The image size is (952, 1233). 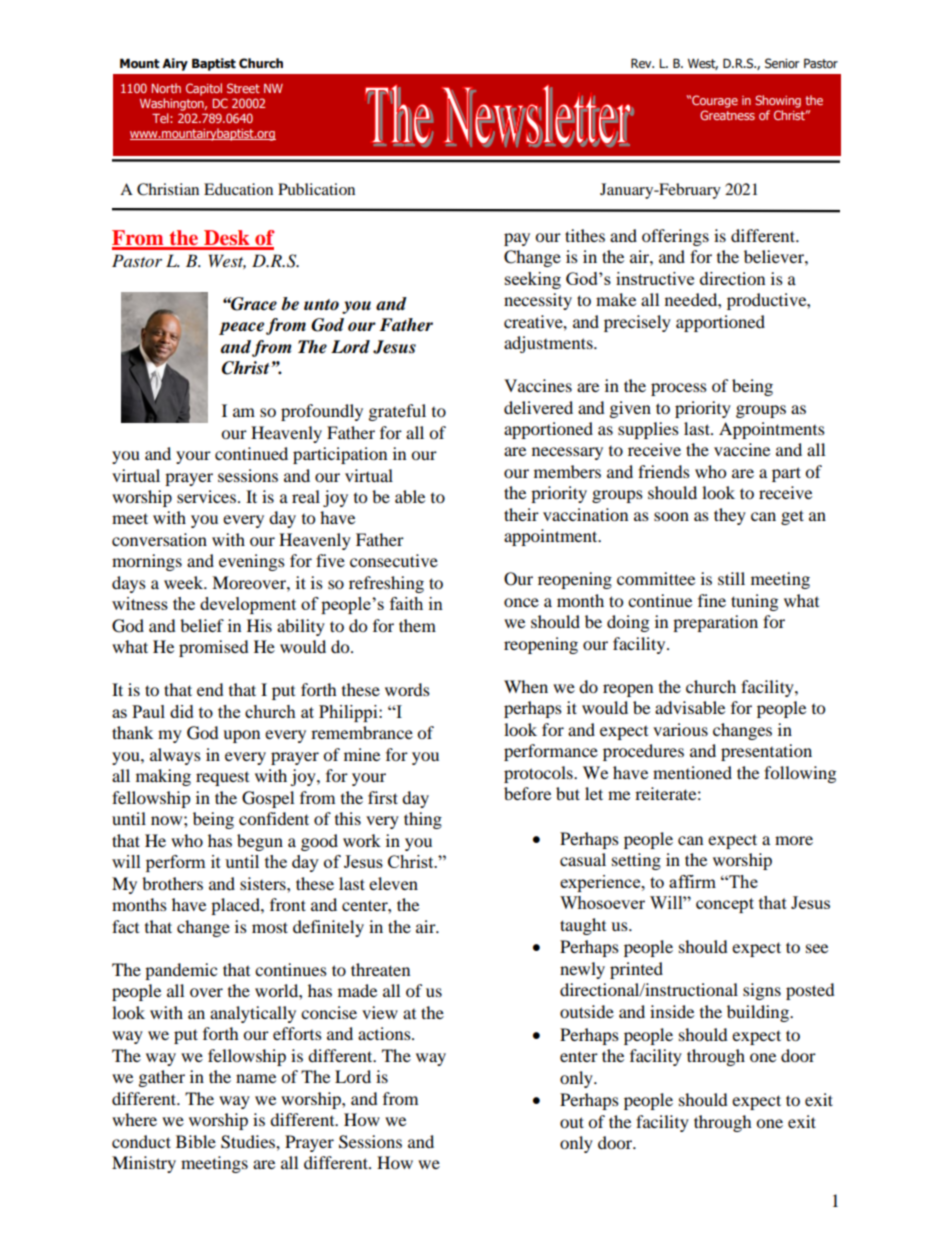 I want to click on Capitol, so click(x=204, y=89).
